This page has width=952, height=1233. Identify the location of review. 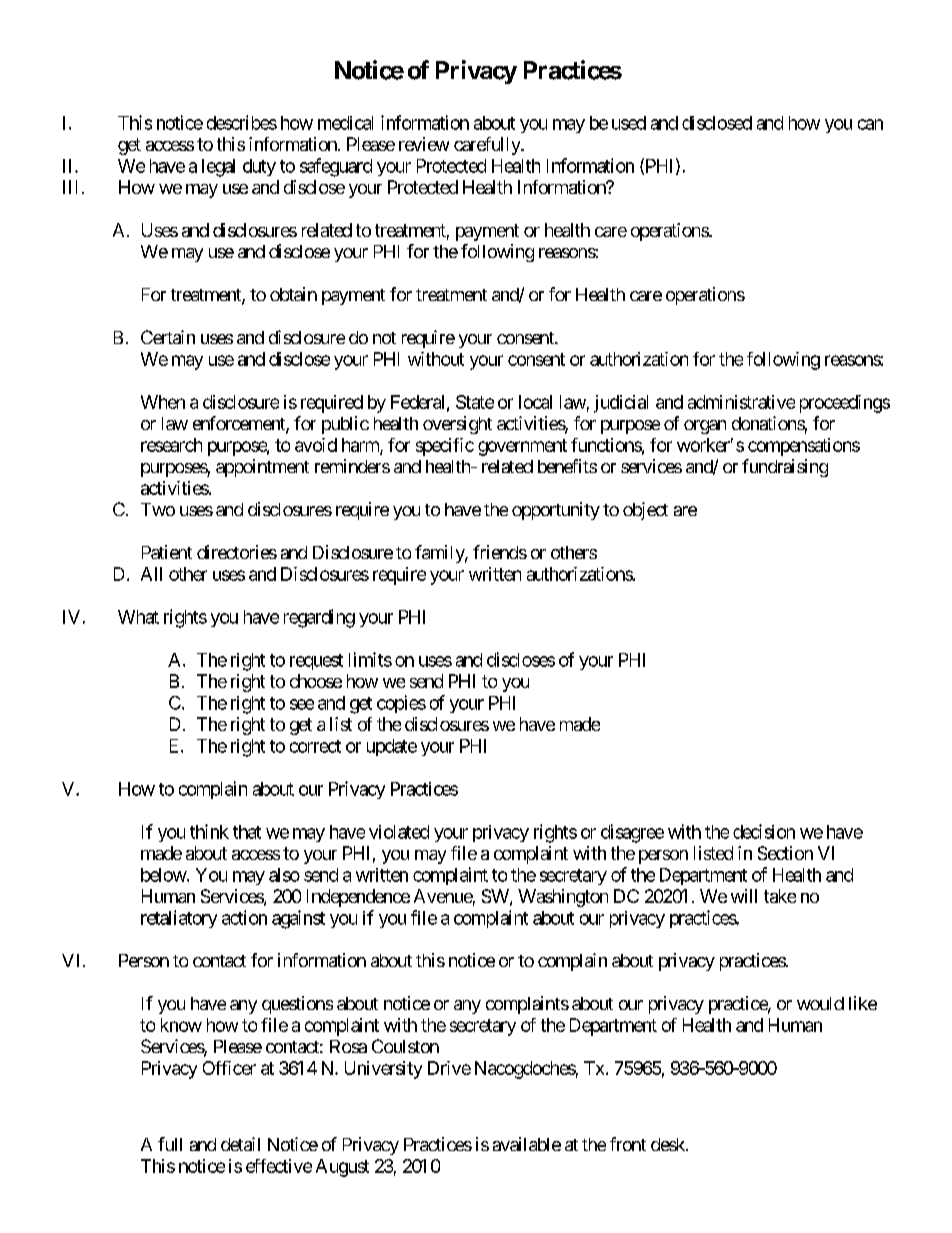
(424, 144).
